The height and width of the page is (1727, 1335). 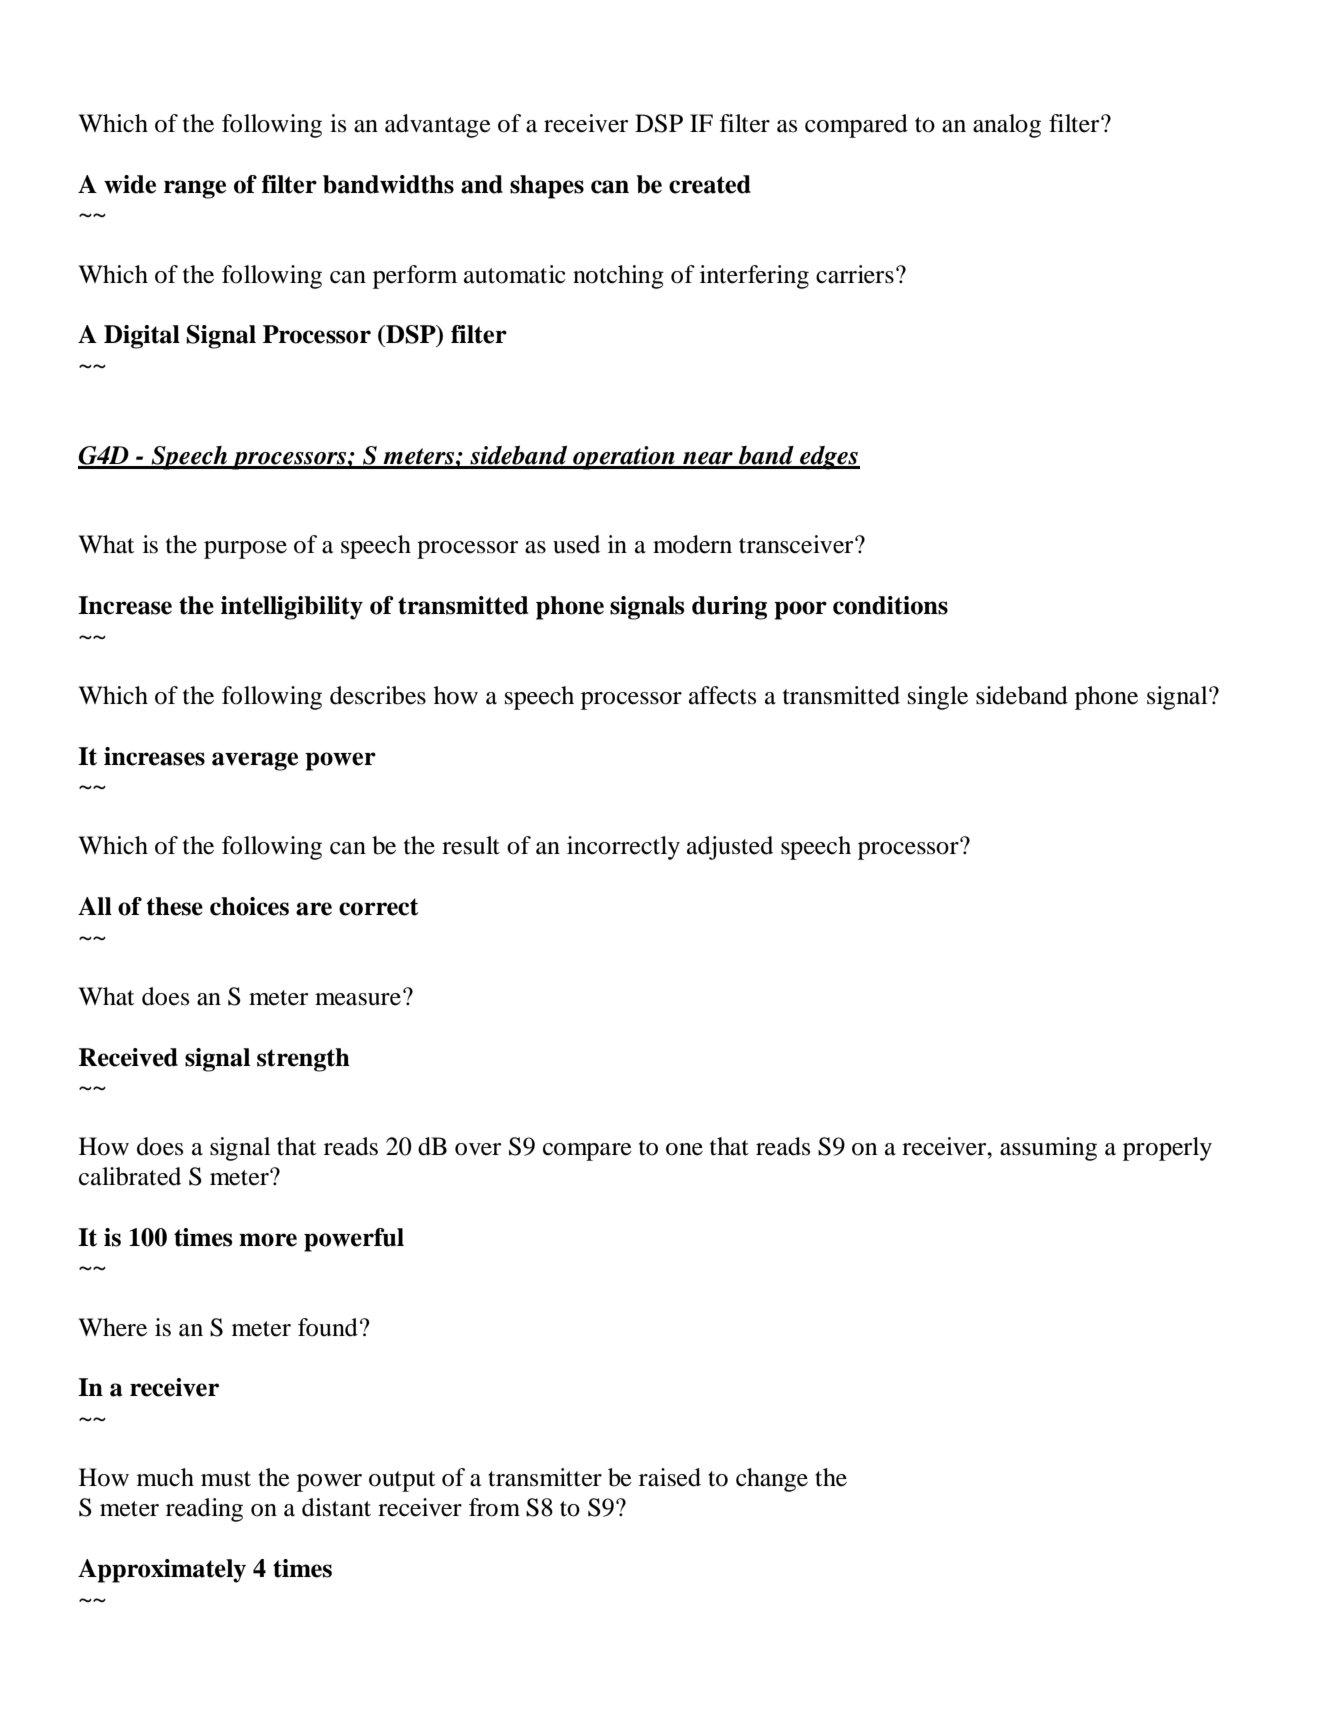 I want to click on analog, so click(x=1007, y=126).
